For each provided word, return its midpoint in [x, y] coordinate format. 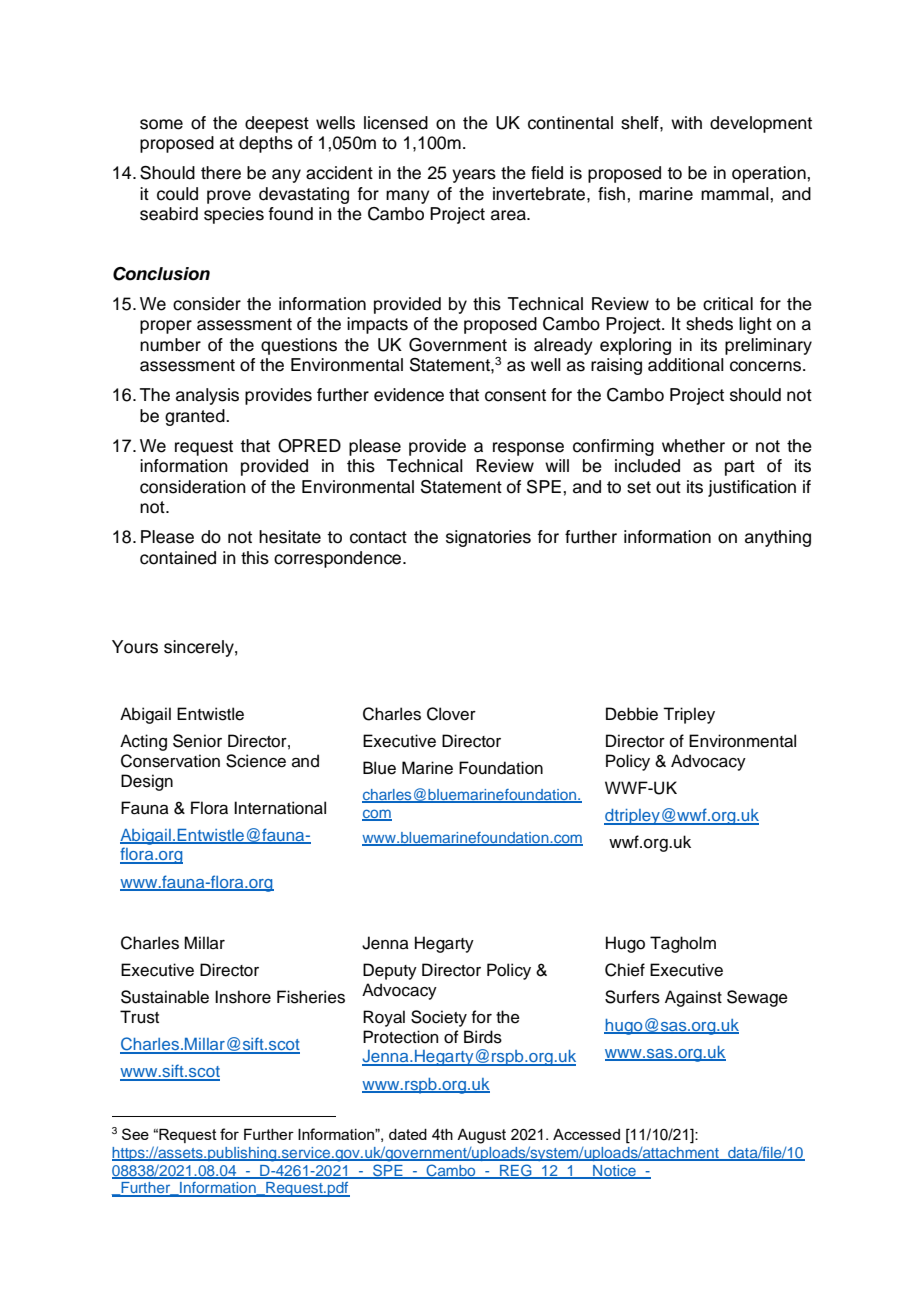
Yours [135, 647]
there [221, 173]
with [686, 122]
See [135, 1134]
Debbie [632, 714]
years [474, 176]
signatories [488, 538]
